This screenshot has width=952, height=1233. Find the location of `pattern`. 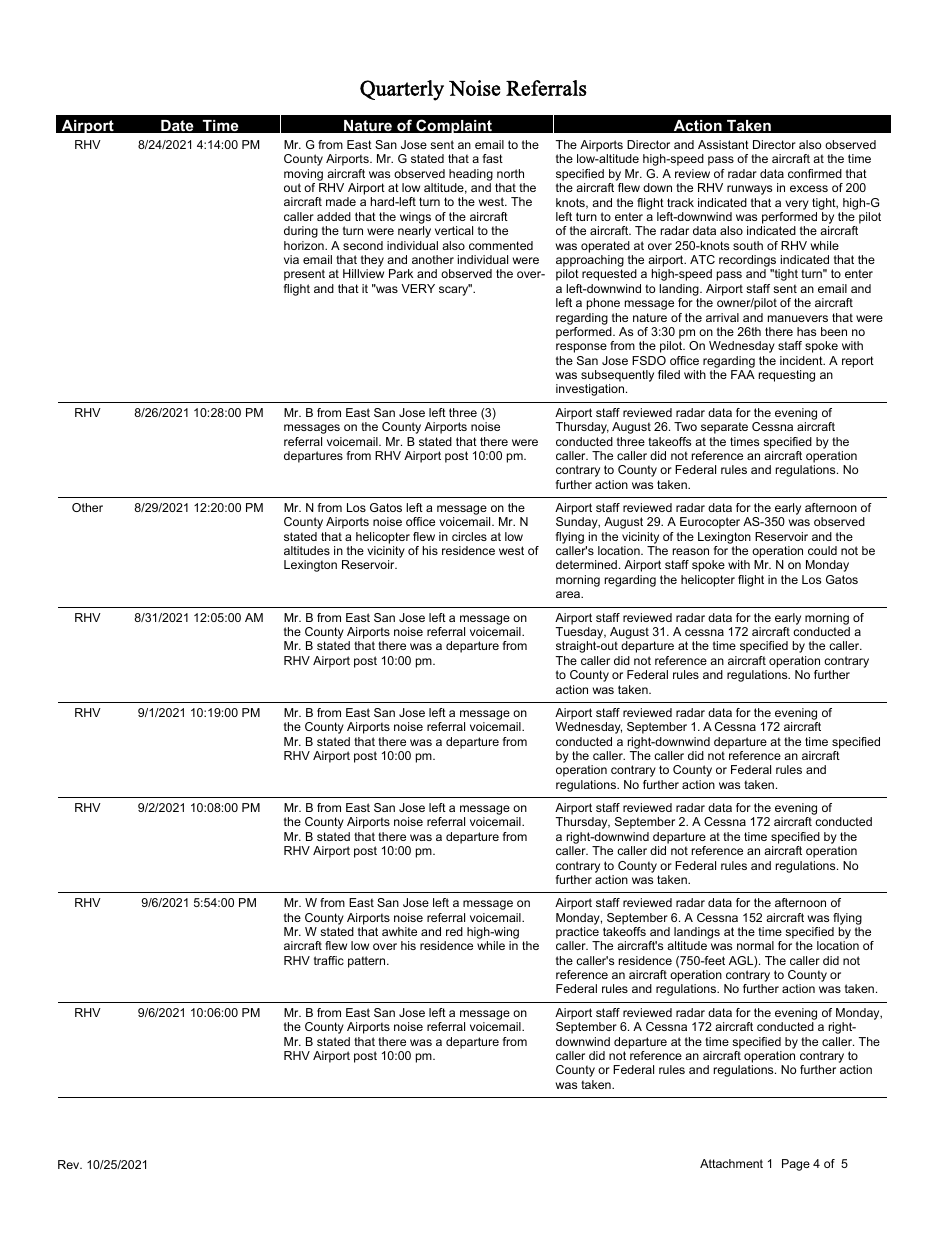

pattern is located at coordinates (368, 962).
